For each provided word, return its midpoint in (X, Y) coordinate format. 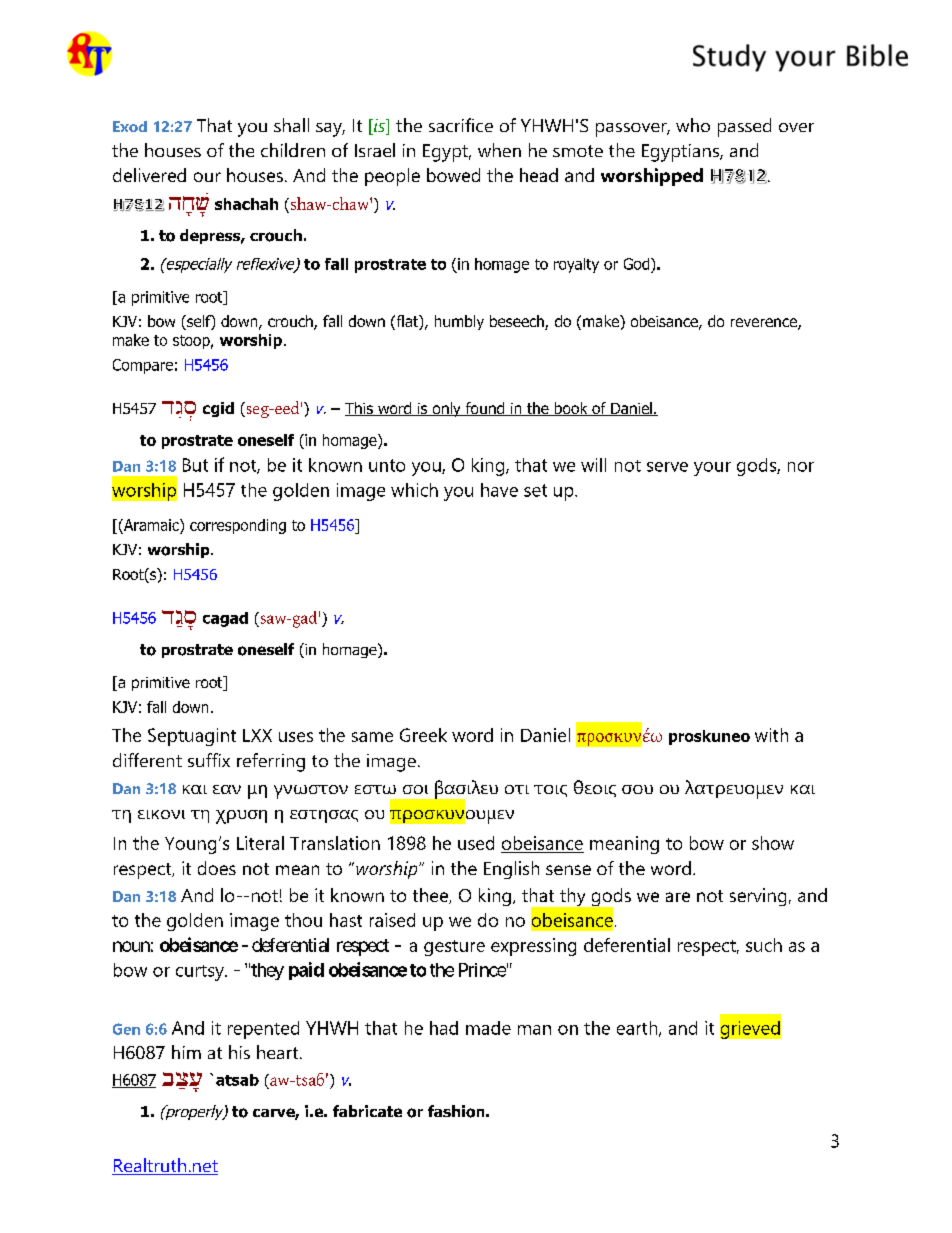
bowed (453, 175)
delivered (149, 175)
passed (744, 127)
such (764, 945)
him (186, 1052)
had (444, 1028)
